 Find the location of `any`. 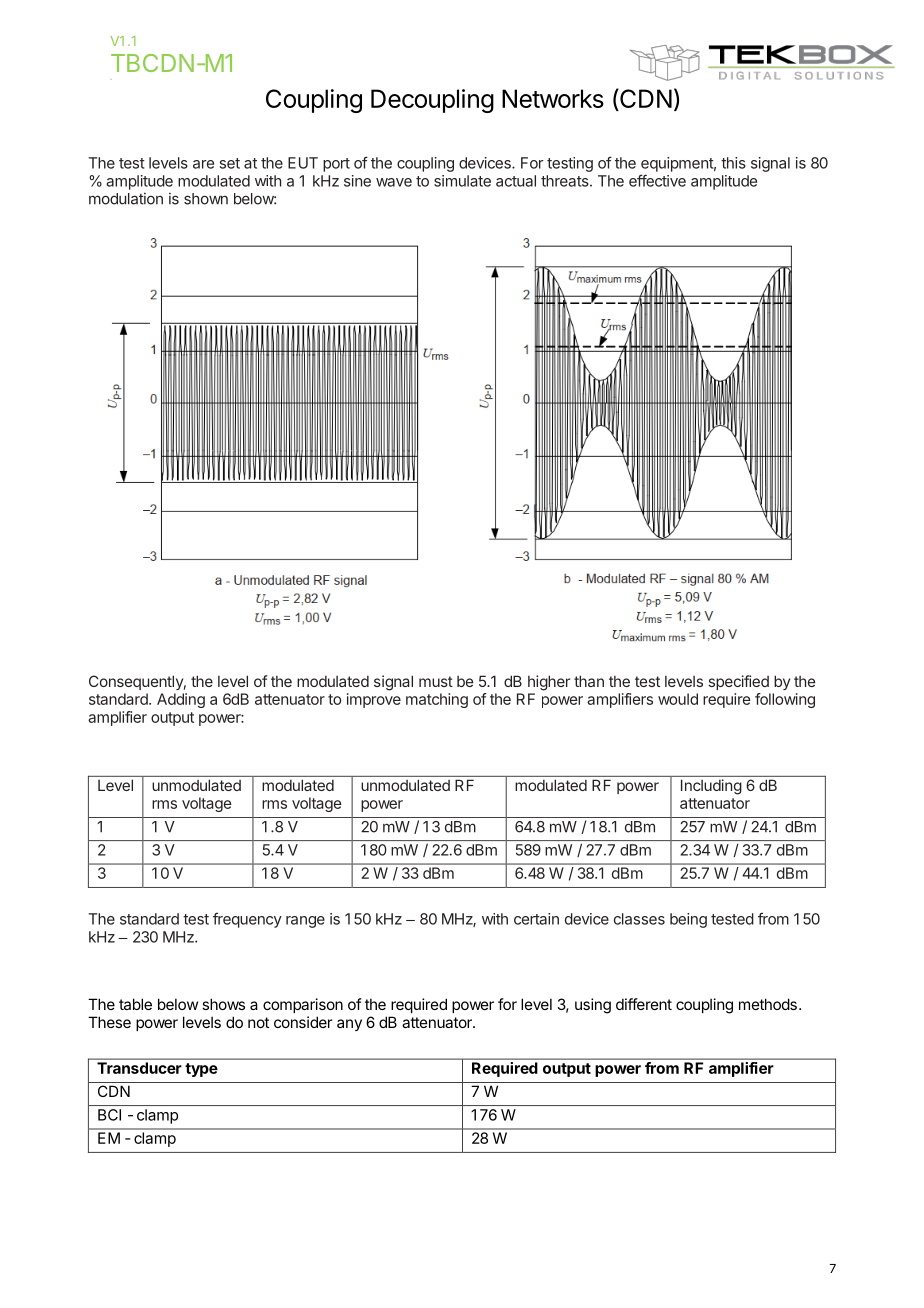

any is located at coordinates (349, 1025).
